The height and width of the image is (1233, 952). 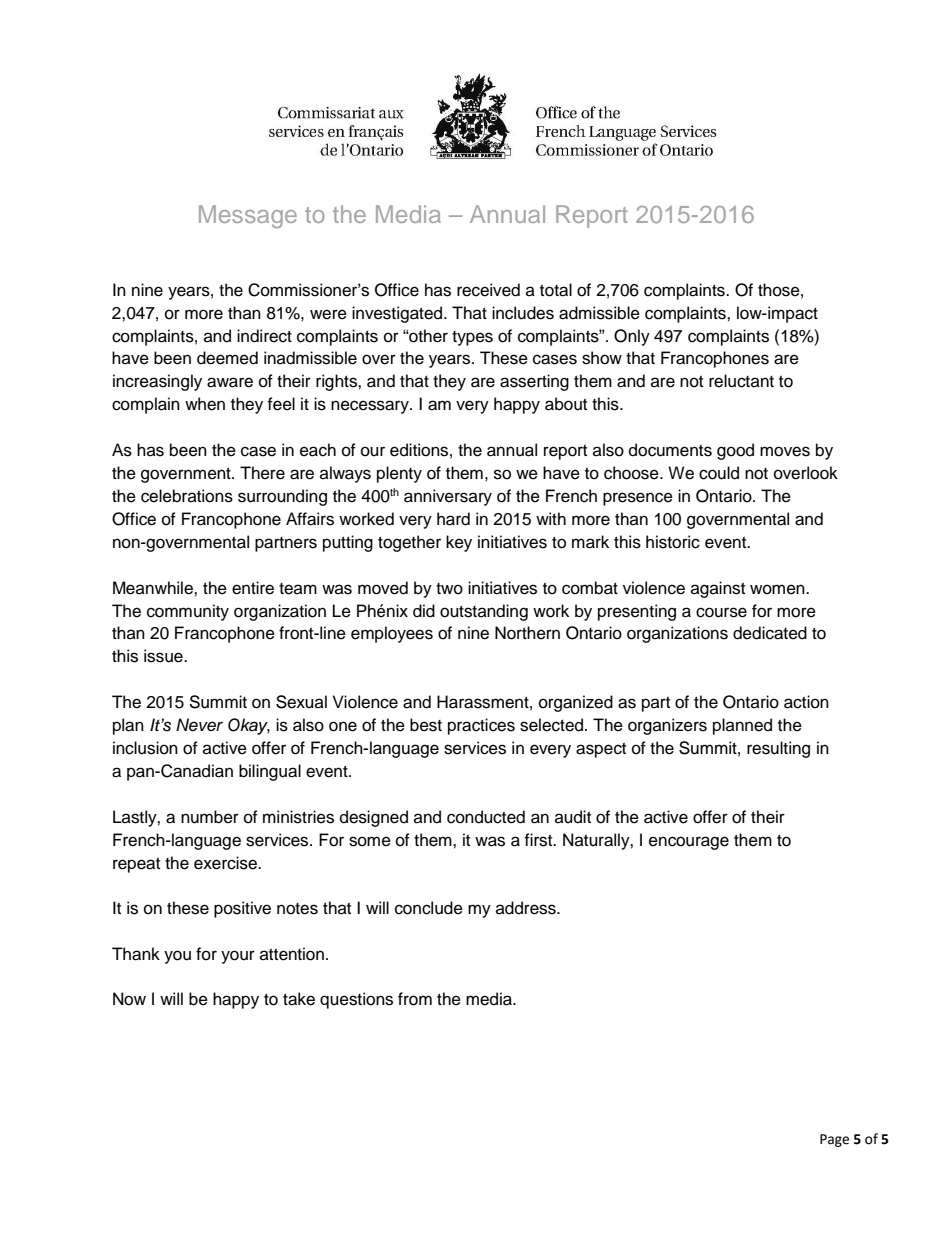 What do you see at coordinates (632, 337) in the image?
I see `Only` at bounding box center [632, 337].
